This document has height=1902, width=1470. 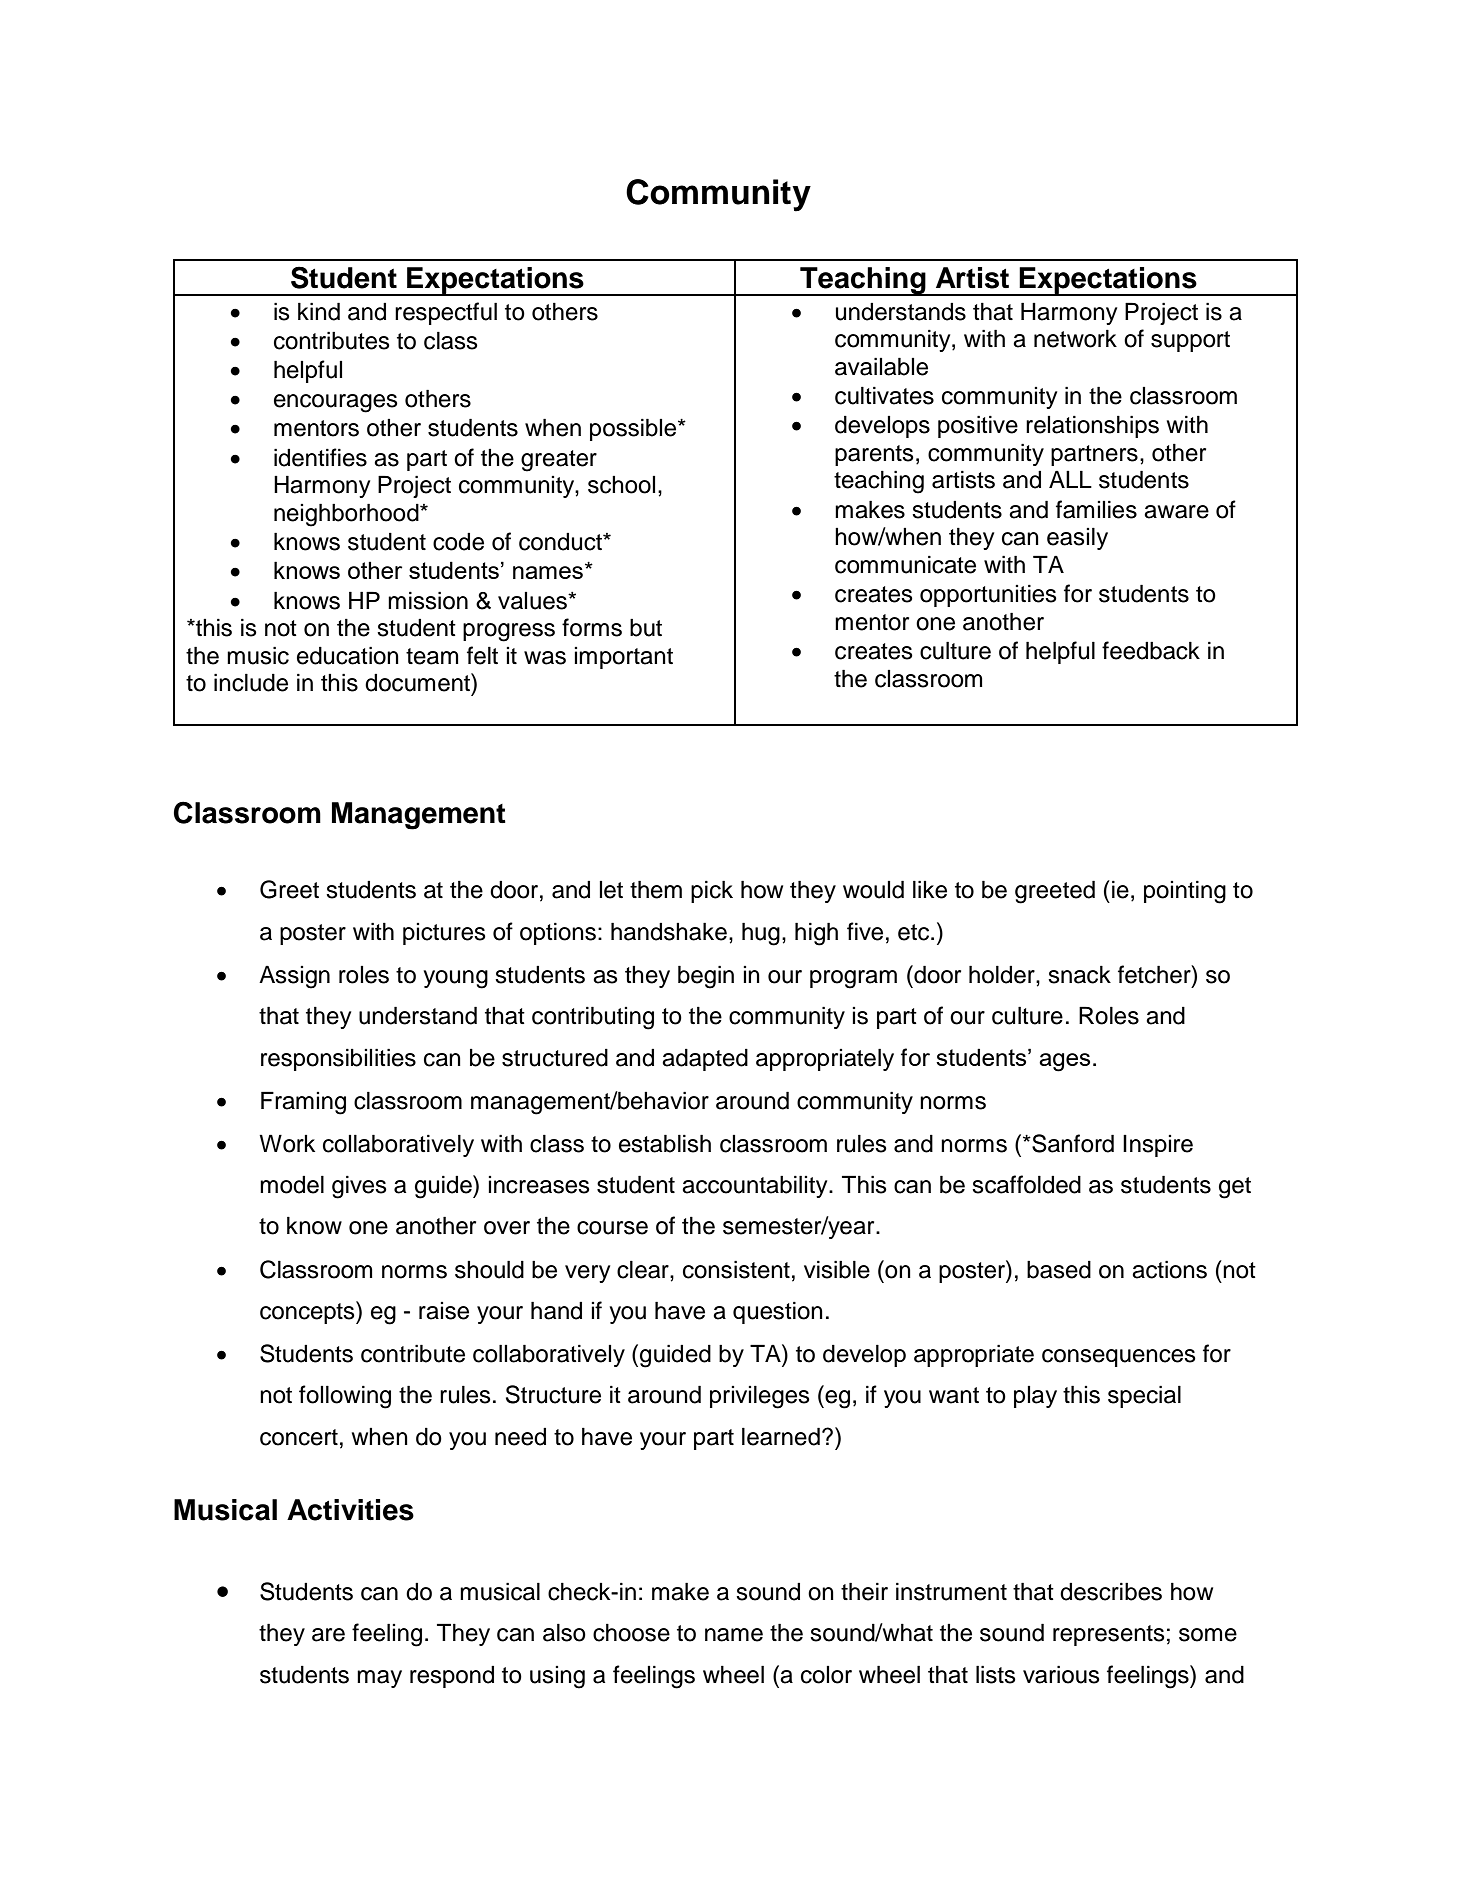 What do you see at coordinates (1079, 974) in the document?
I see `snack` at bounding box center [1079, 974].
